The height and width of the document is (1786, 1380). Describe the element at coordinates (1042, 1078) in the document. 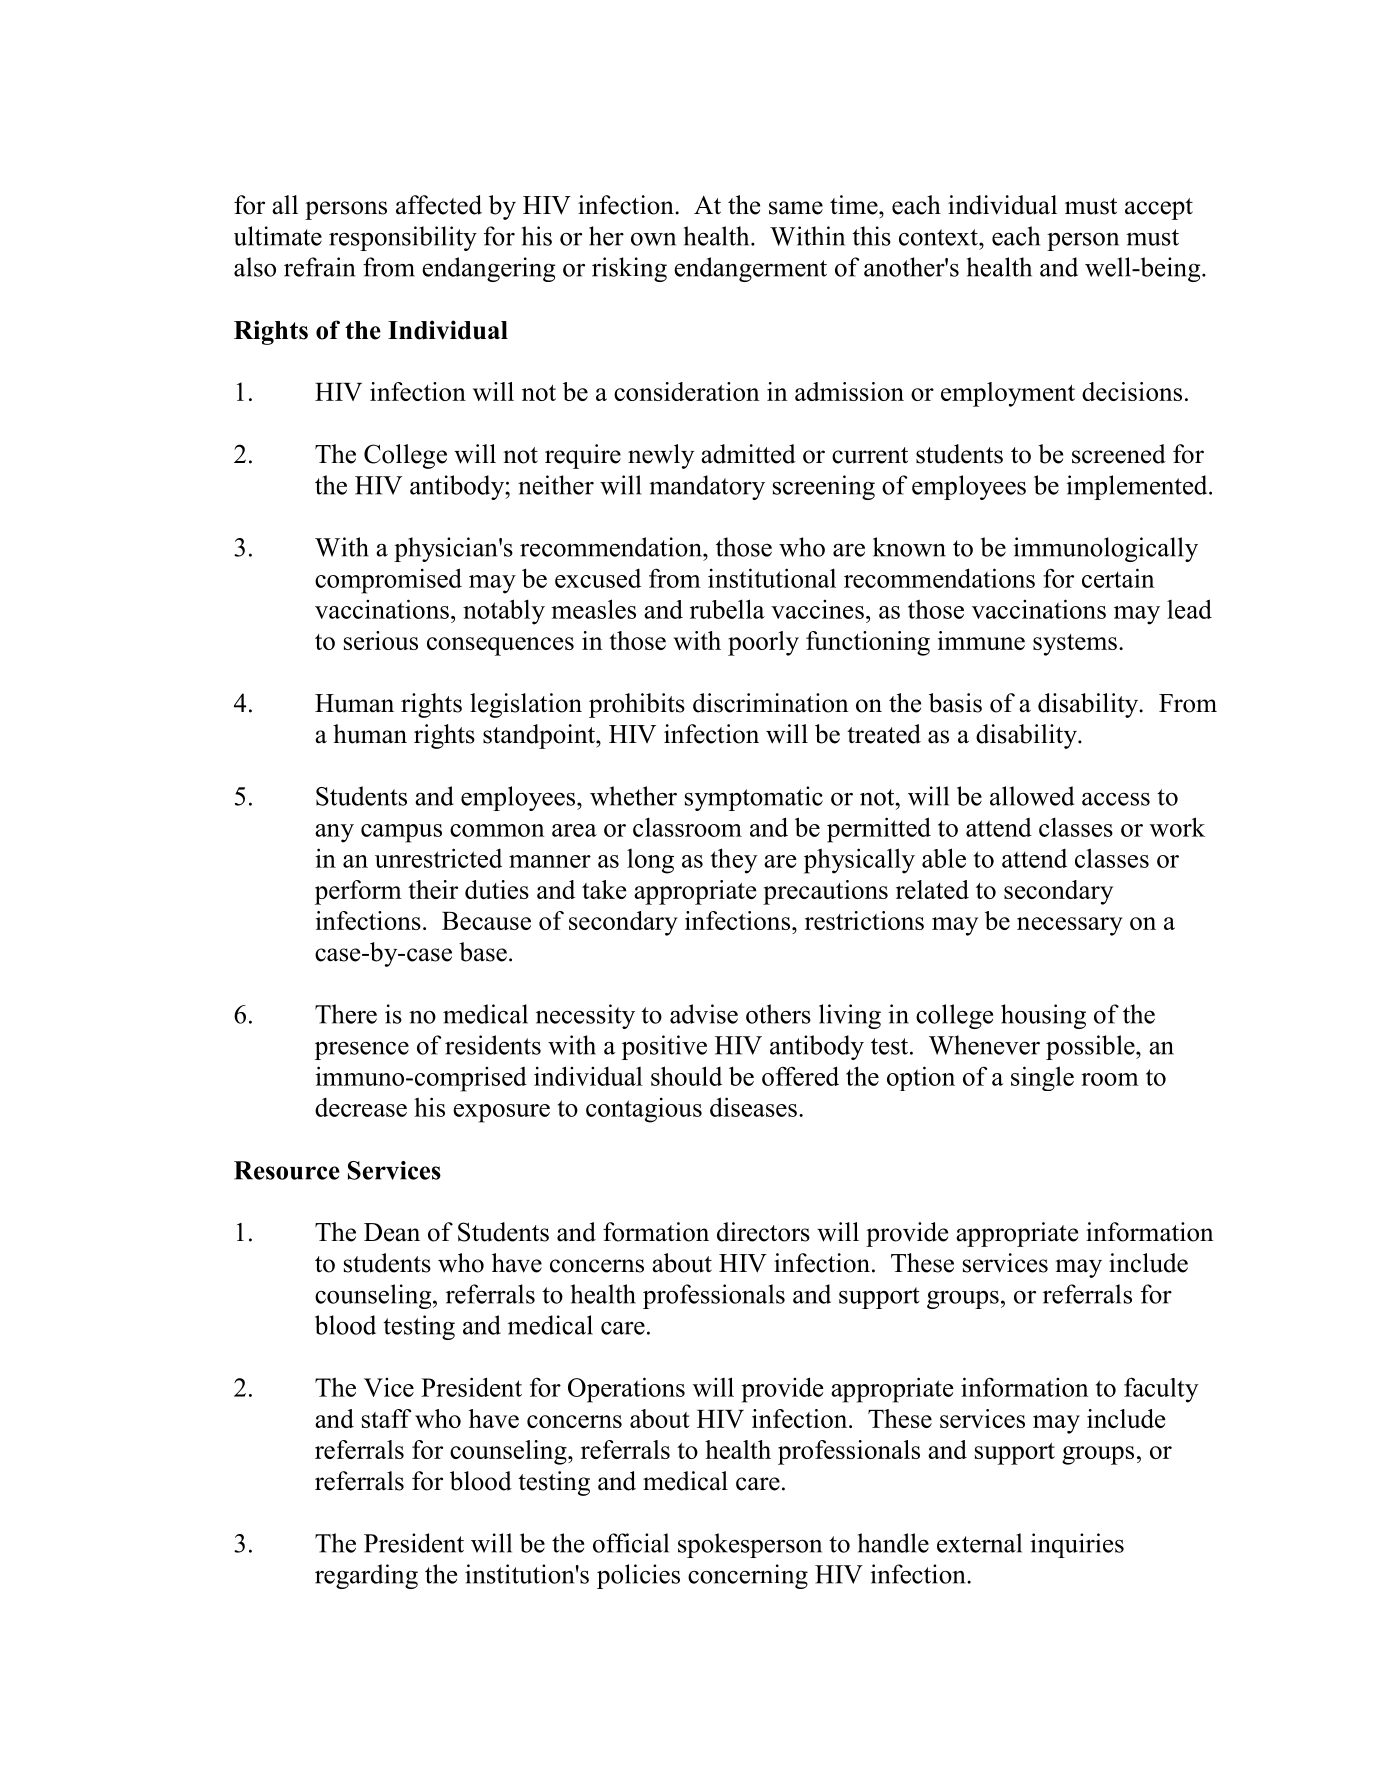

I see `single` at that location.
